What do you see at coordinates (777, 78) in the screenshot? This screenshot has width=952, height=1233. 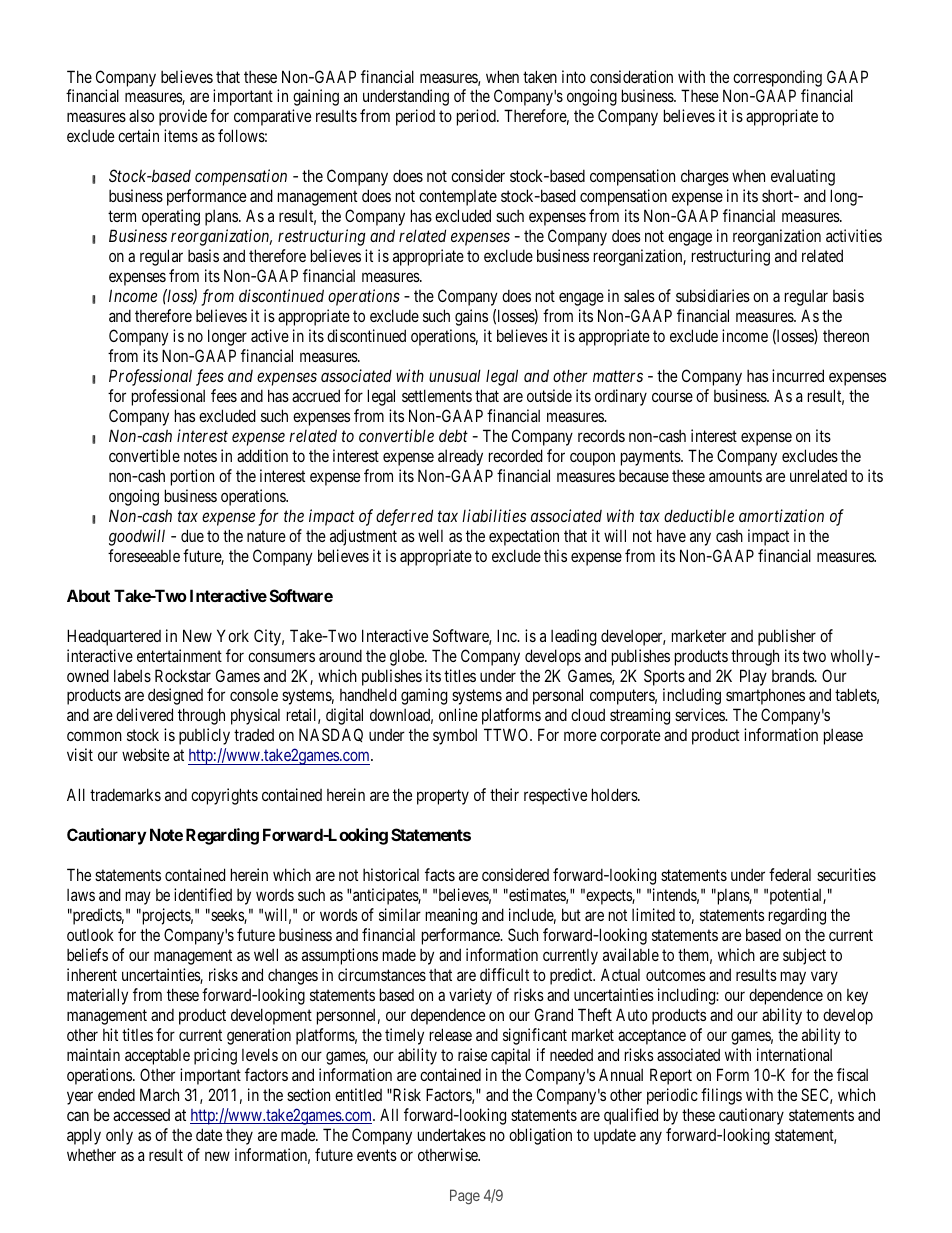 I see `corresponding` at bounding box center [777, 78].
